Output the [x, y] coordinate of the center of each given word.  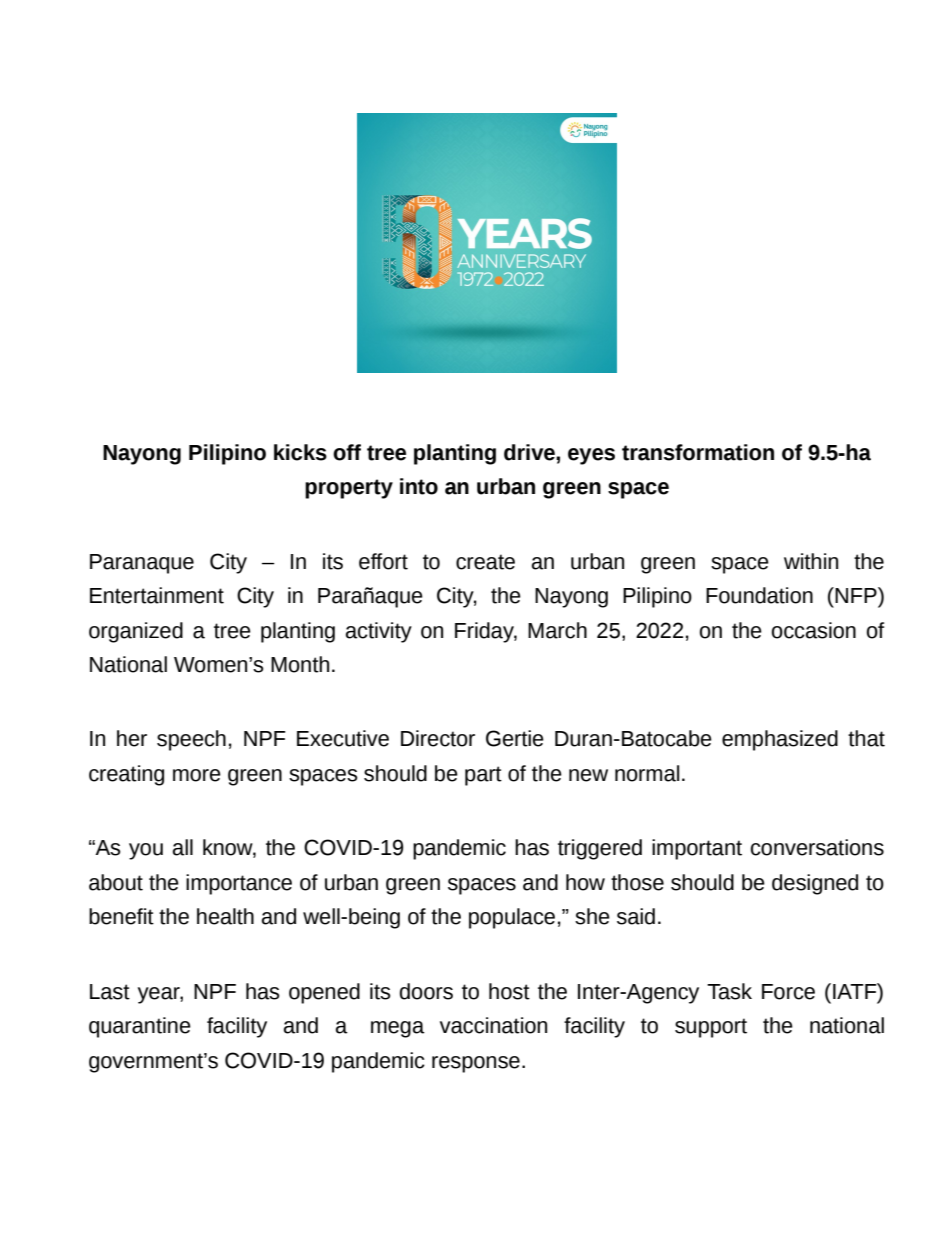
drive [530, 452]
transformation [698, 452]
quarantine [140, 1027]
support [711, 1028]
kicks [300, 452]
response [476, 1064]
